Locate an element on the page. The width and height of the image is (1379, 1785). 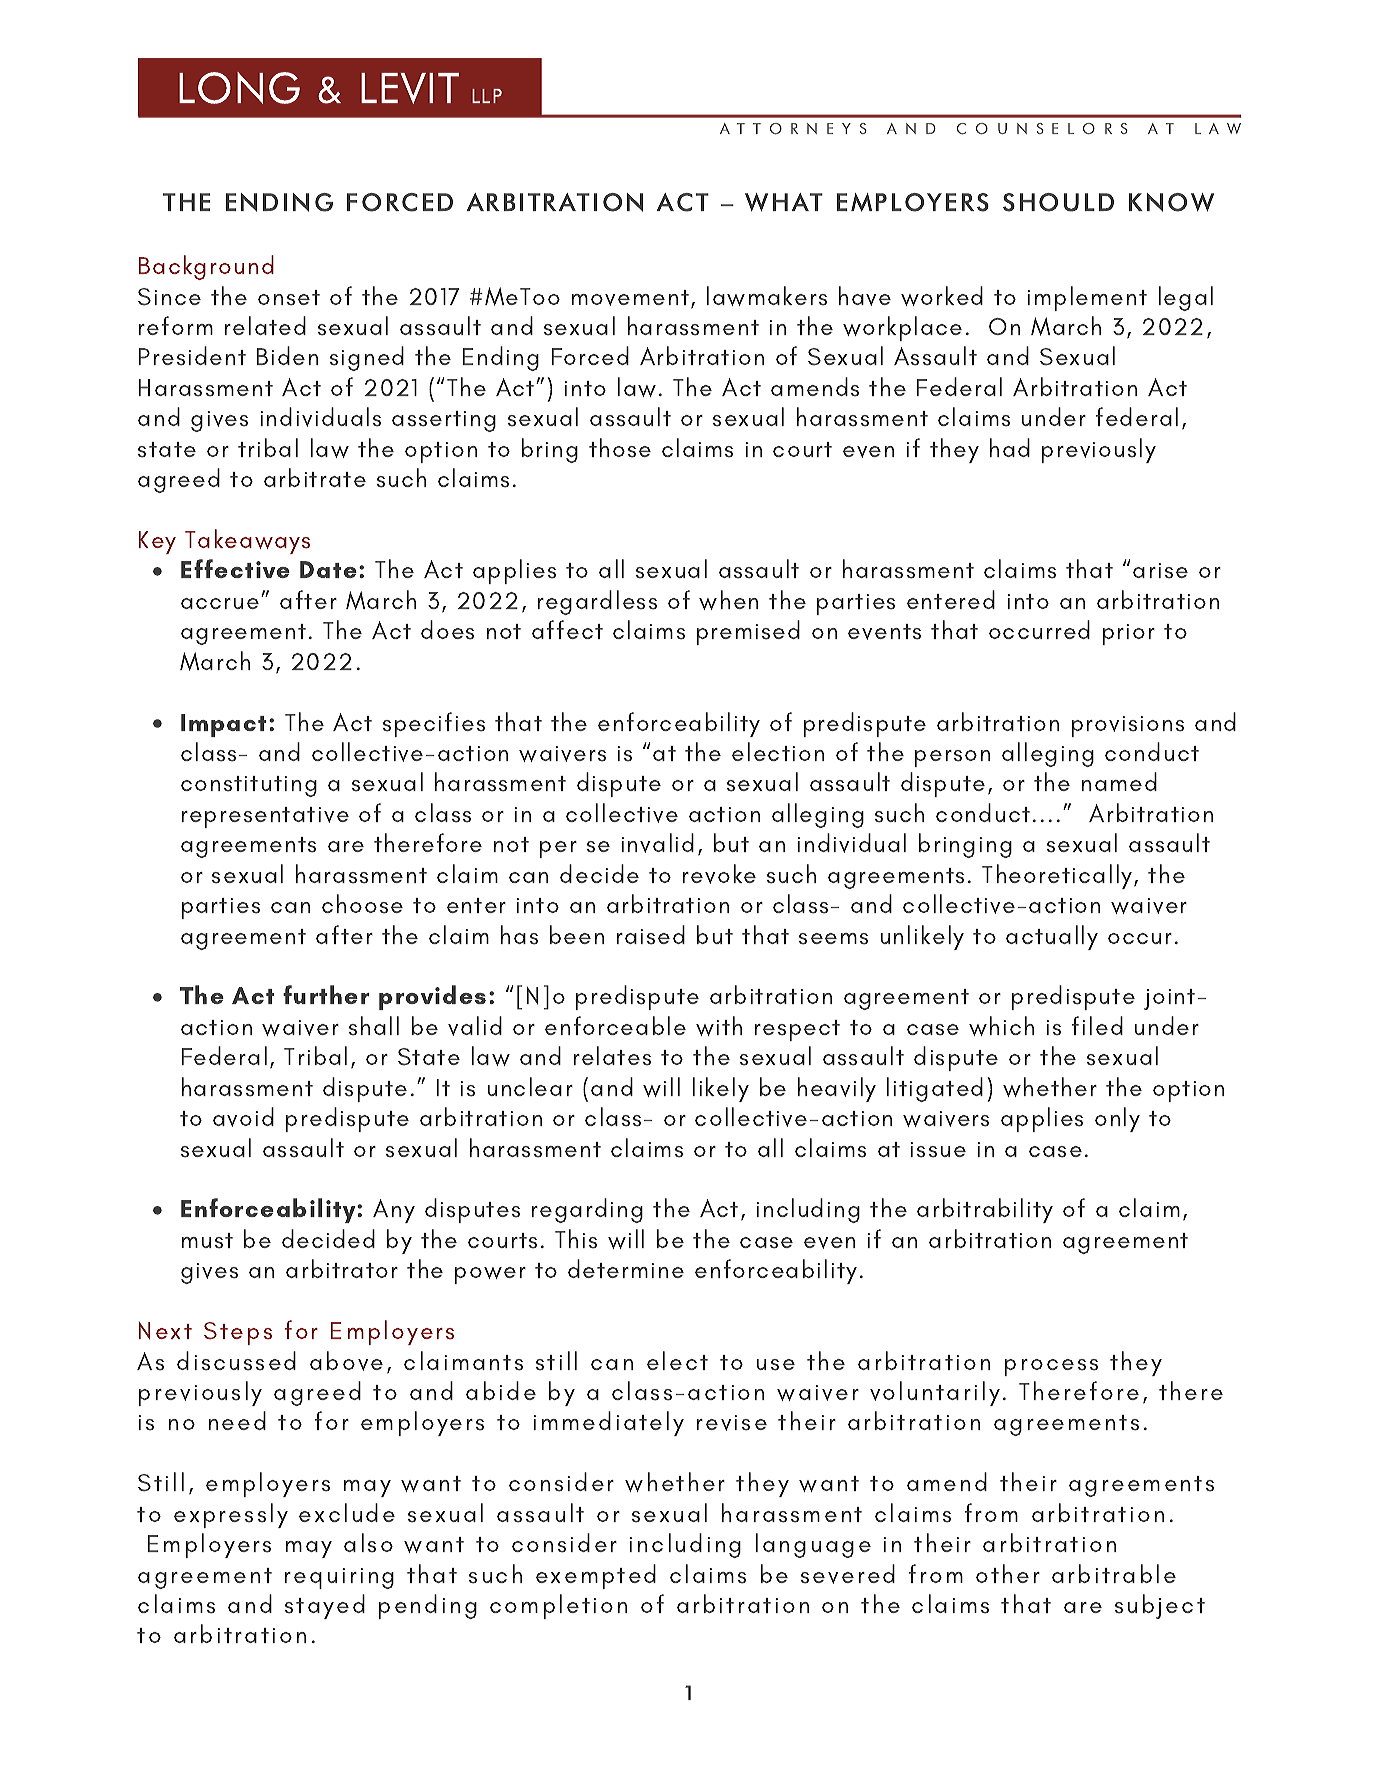
other is located at coordinates (1008, 1573).
